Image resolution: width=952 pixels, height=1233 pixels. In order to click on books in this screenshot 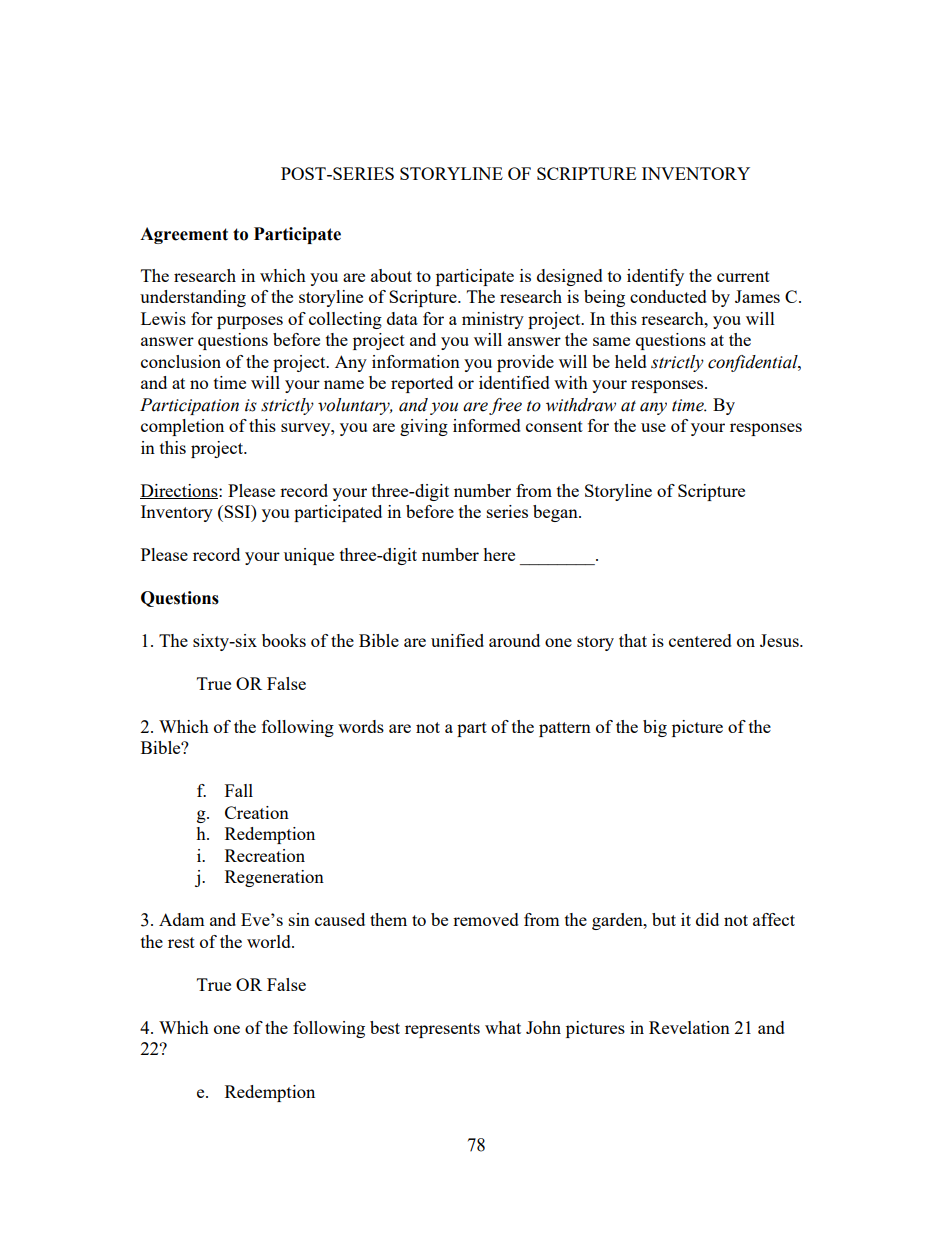, I will do `click(284, 640)`.
